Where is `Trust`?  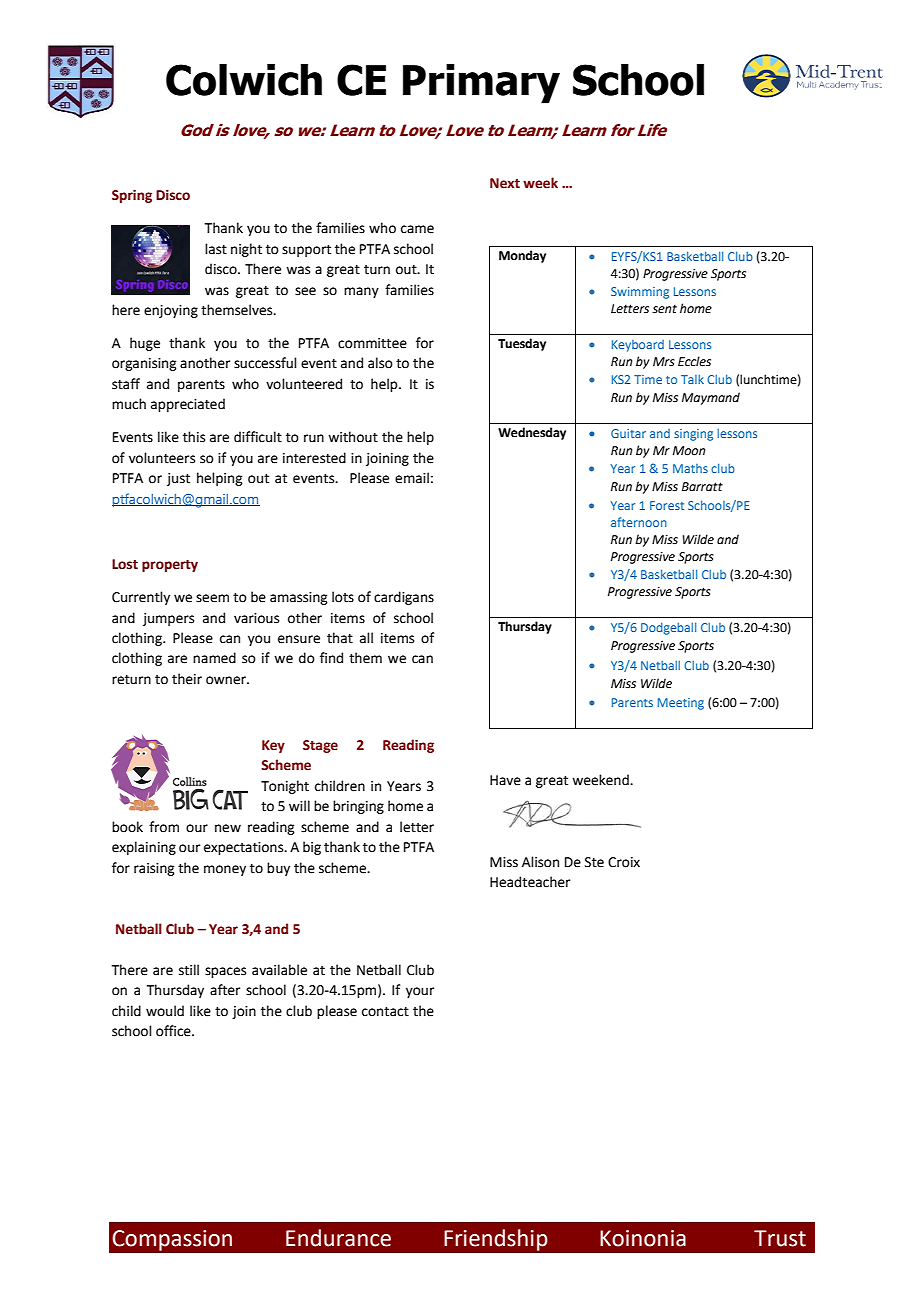
Trust is located at coordinates (780, 1238).
